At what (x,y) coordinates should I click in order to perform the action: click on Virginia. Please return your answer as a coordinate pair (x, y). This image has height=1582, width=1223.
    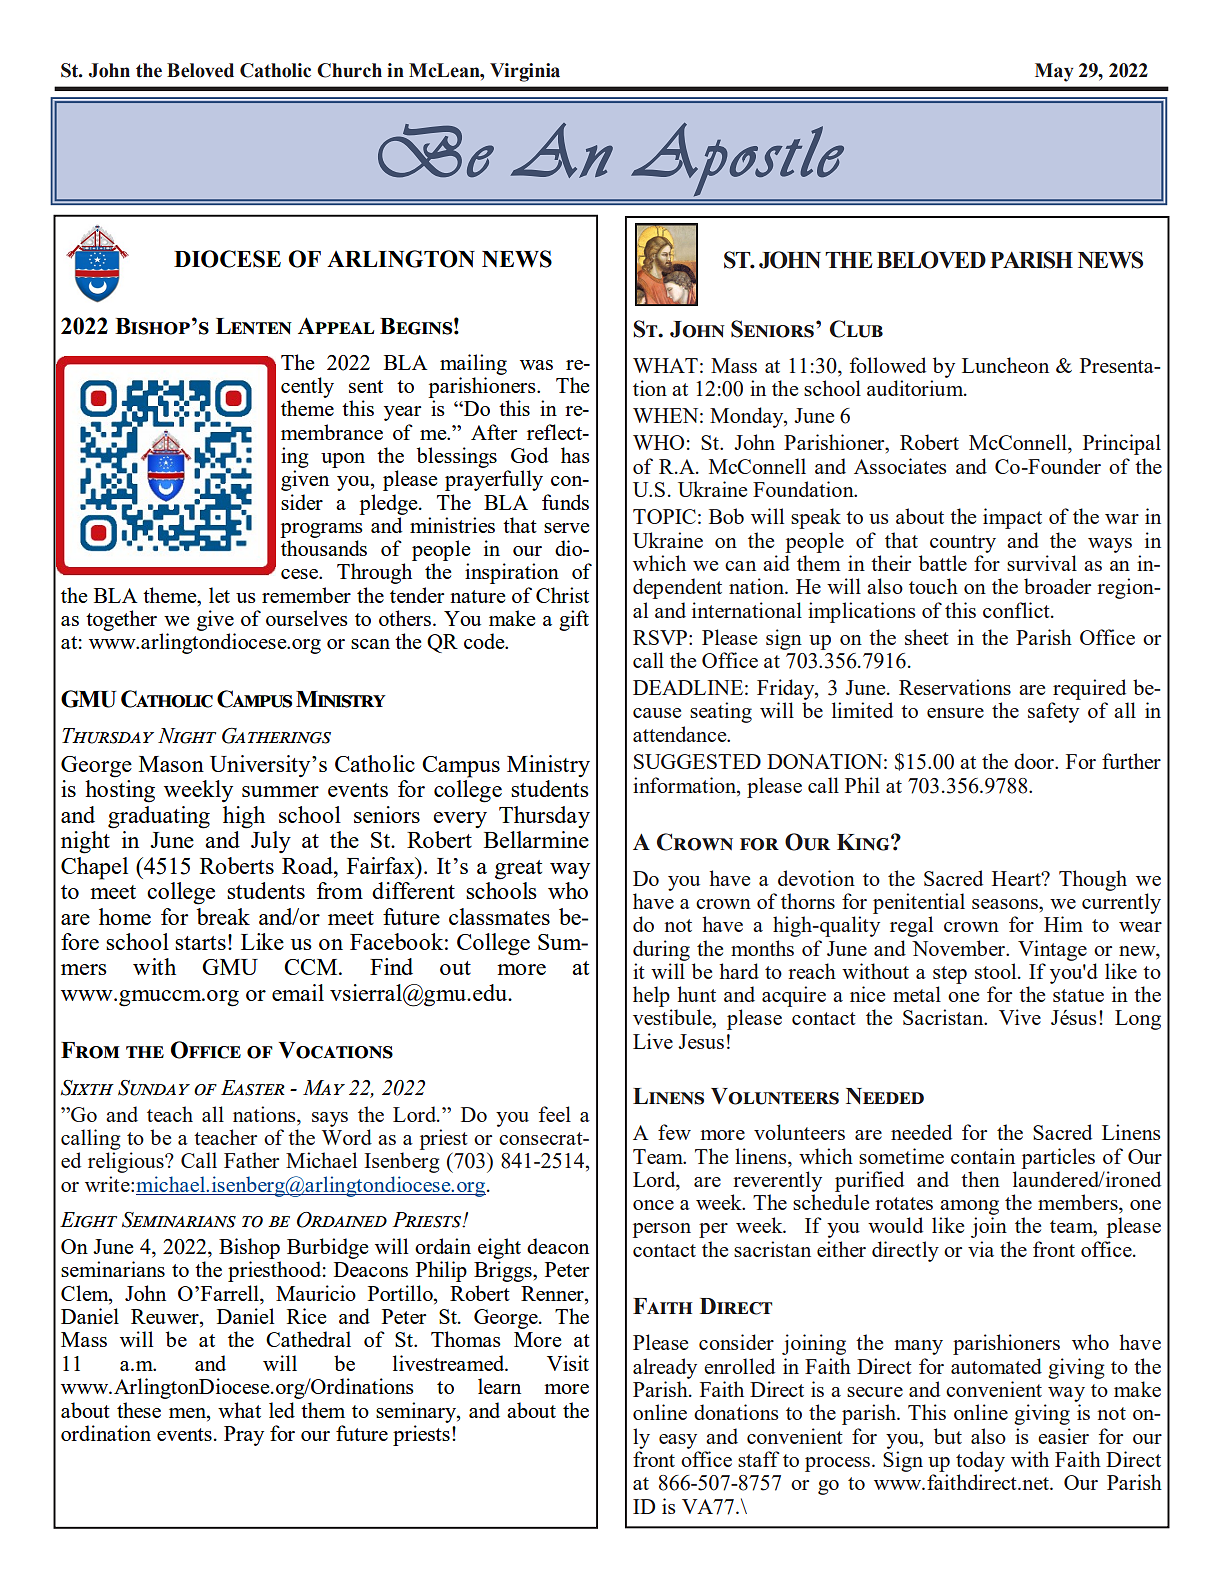
    Looking at the image, I should click on (525, 72).
